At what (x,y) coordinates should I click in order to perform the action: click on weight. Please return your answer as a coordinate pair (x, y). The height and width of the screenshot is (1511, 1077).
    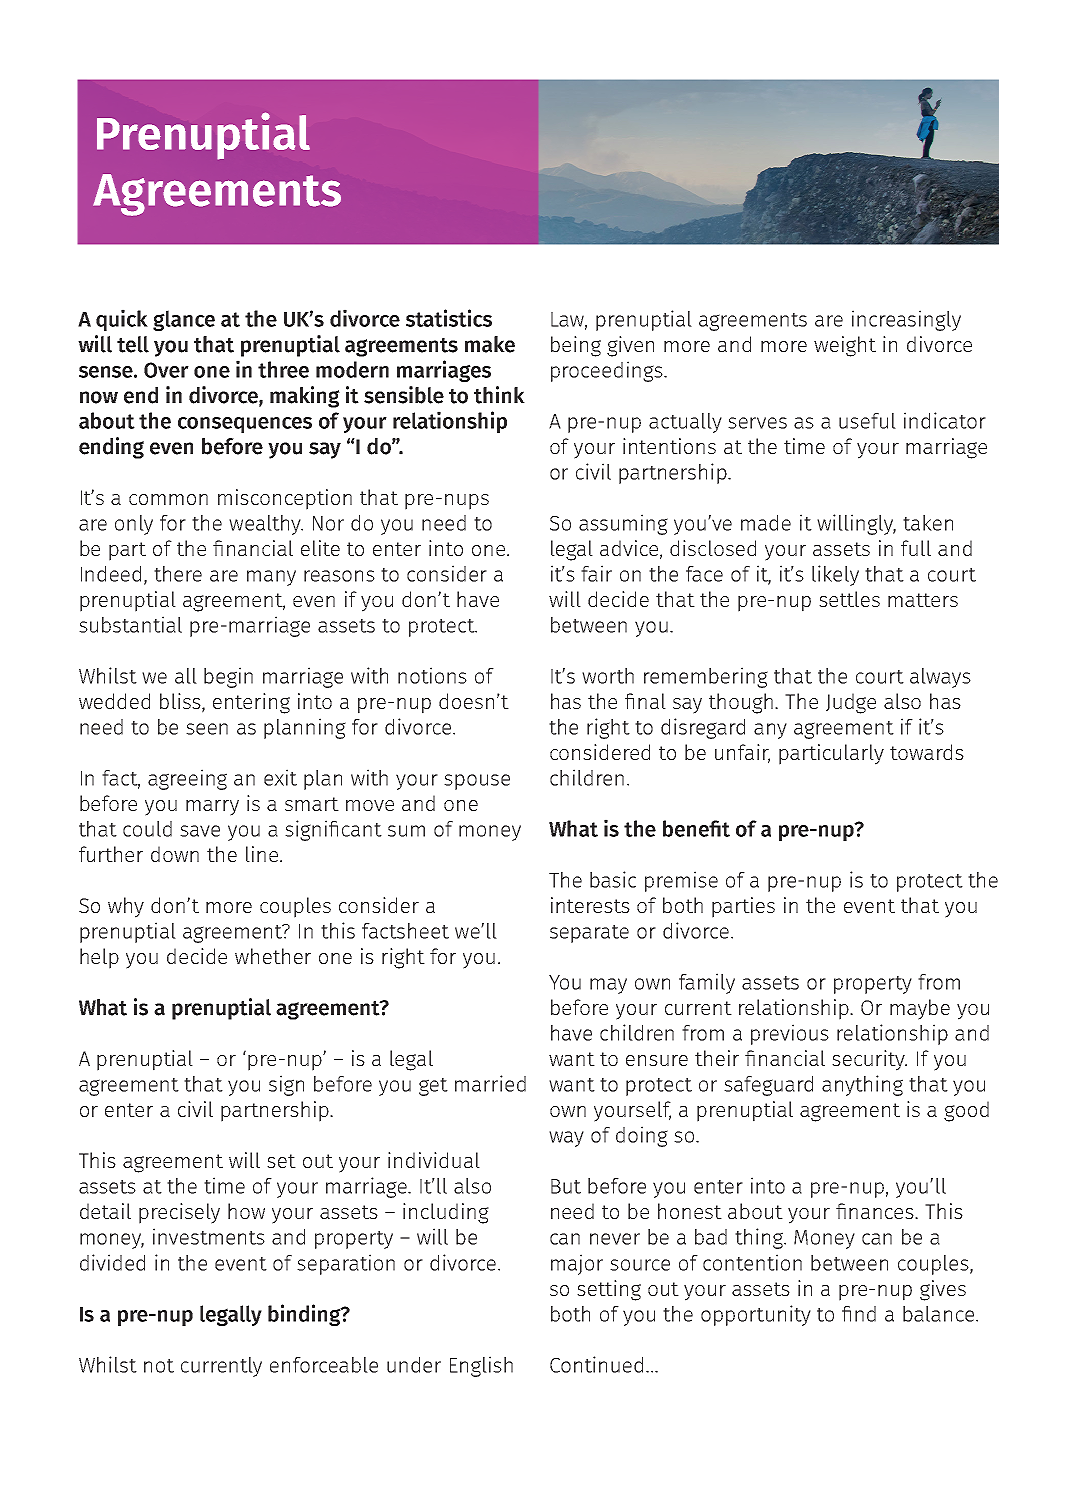
    Looking at the image, I should click on (845, 346).
